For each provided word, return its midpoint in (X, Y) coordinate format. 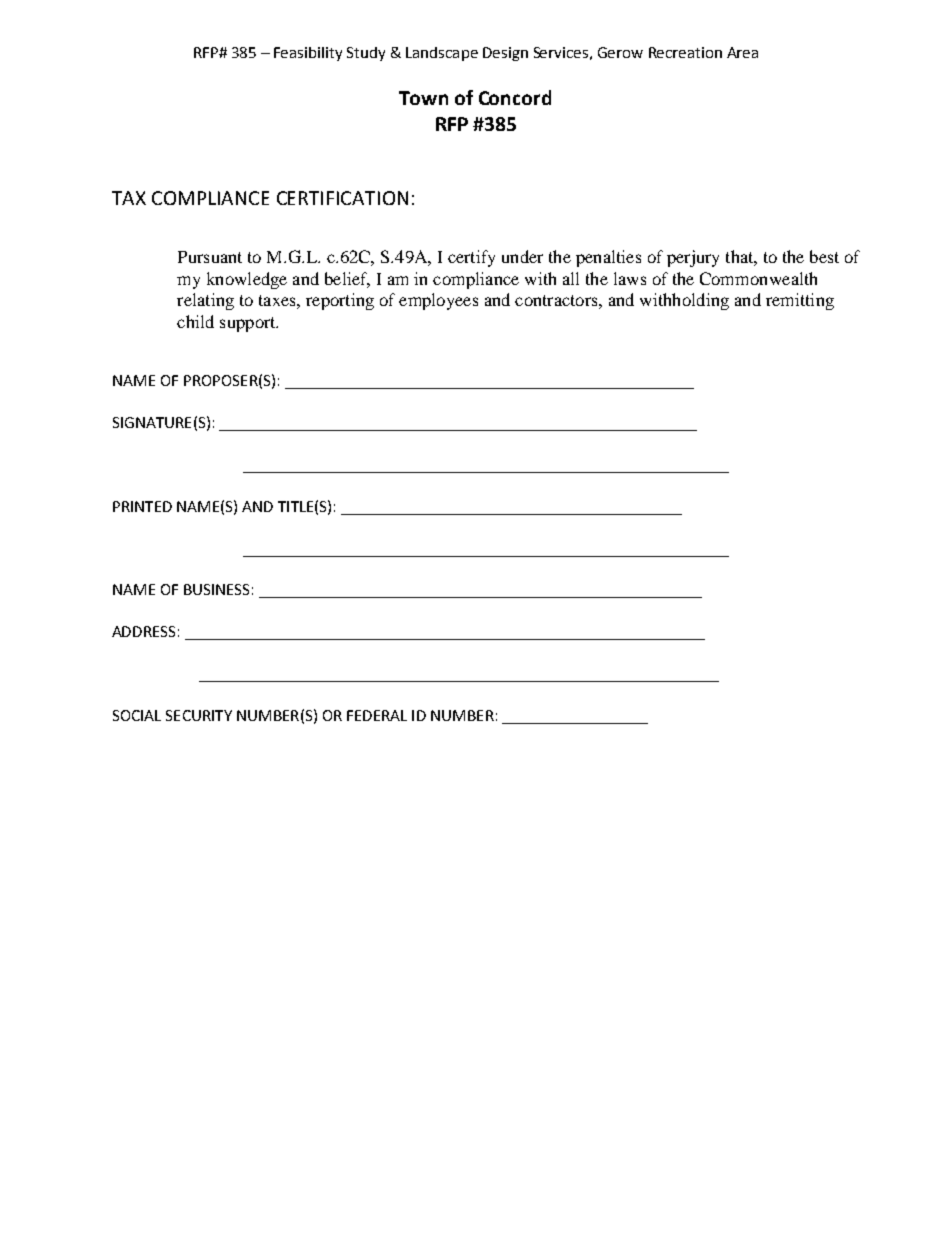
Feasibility (308, 54)
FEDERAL (377, 715)
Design (505, 54)
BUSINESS (216, 589)
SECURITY (199, 715)
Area (742, 52)
